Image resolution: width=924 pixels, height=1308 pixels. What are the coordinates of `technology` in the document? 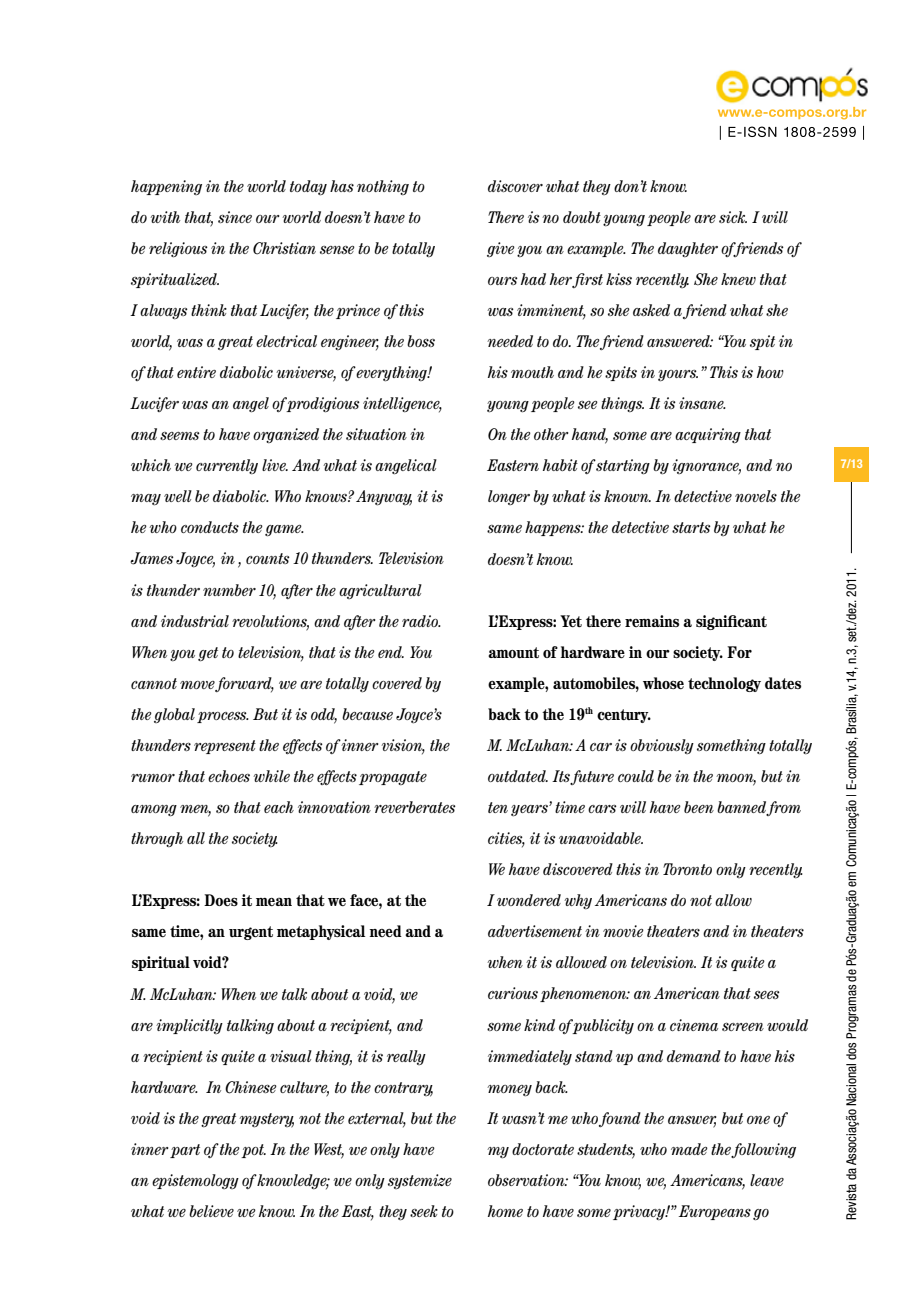 It's located at (724, 684).
